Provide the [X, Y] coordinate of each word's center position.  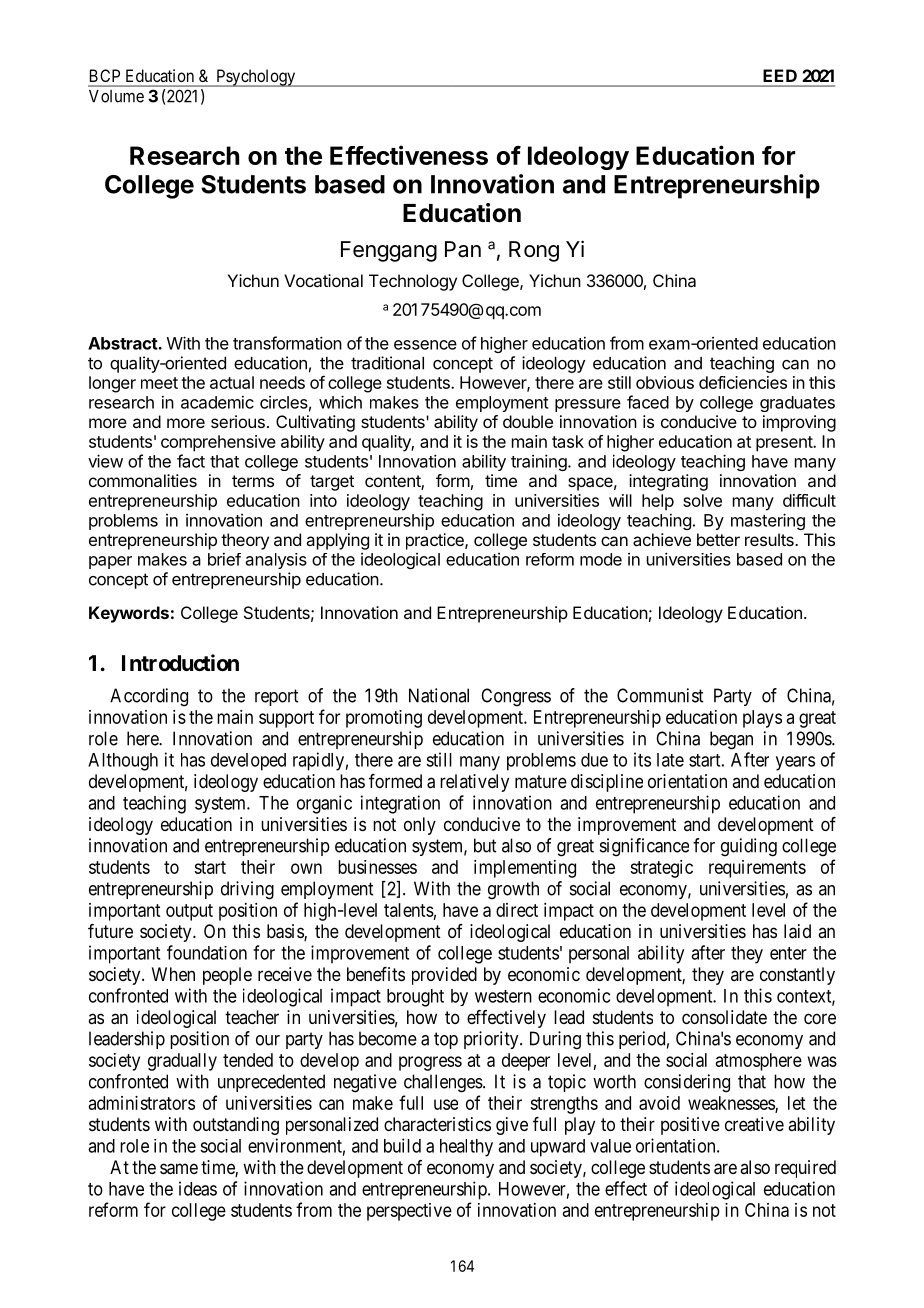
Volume [116, 96]
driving [247, 890]
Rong [534, 251]
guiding [749, 847]
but [485, 845]
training [540, 462]
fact [191, 461]
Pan [463, 249]
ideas [198, 1188]
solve [702, 500]
